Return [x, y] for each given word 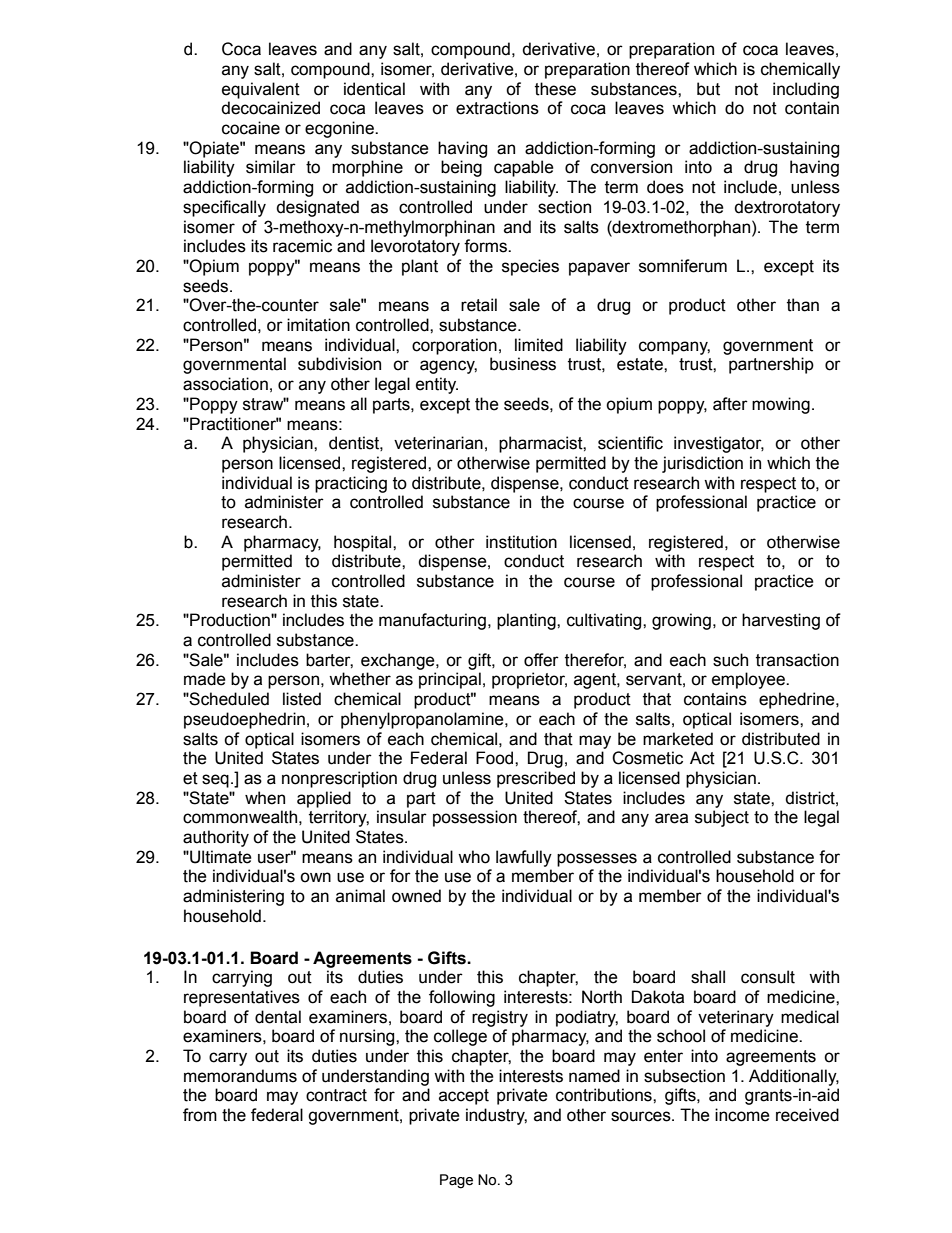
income [742, 1115]
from [200, 1115]
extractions [497, 108]
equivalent [261, 90]
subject [722, 818]
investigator [719, 444]
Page [456, 1181]
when [265, 798]
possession [475, 818]
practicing [351, 484]
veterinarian [438, 443]
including [806, 90]
